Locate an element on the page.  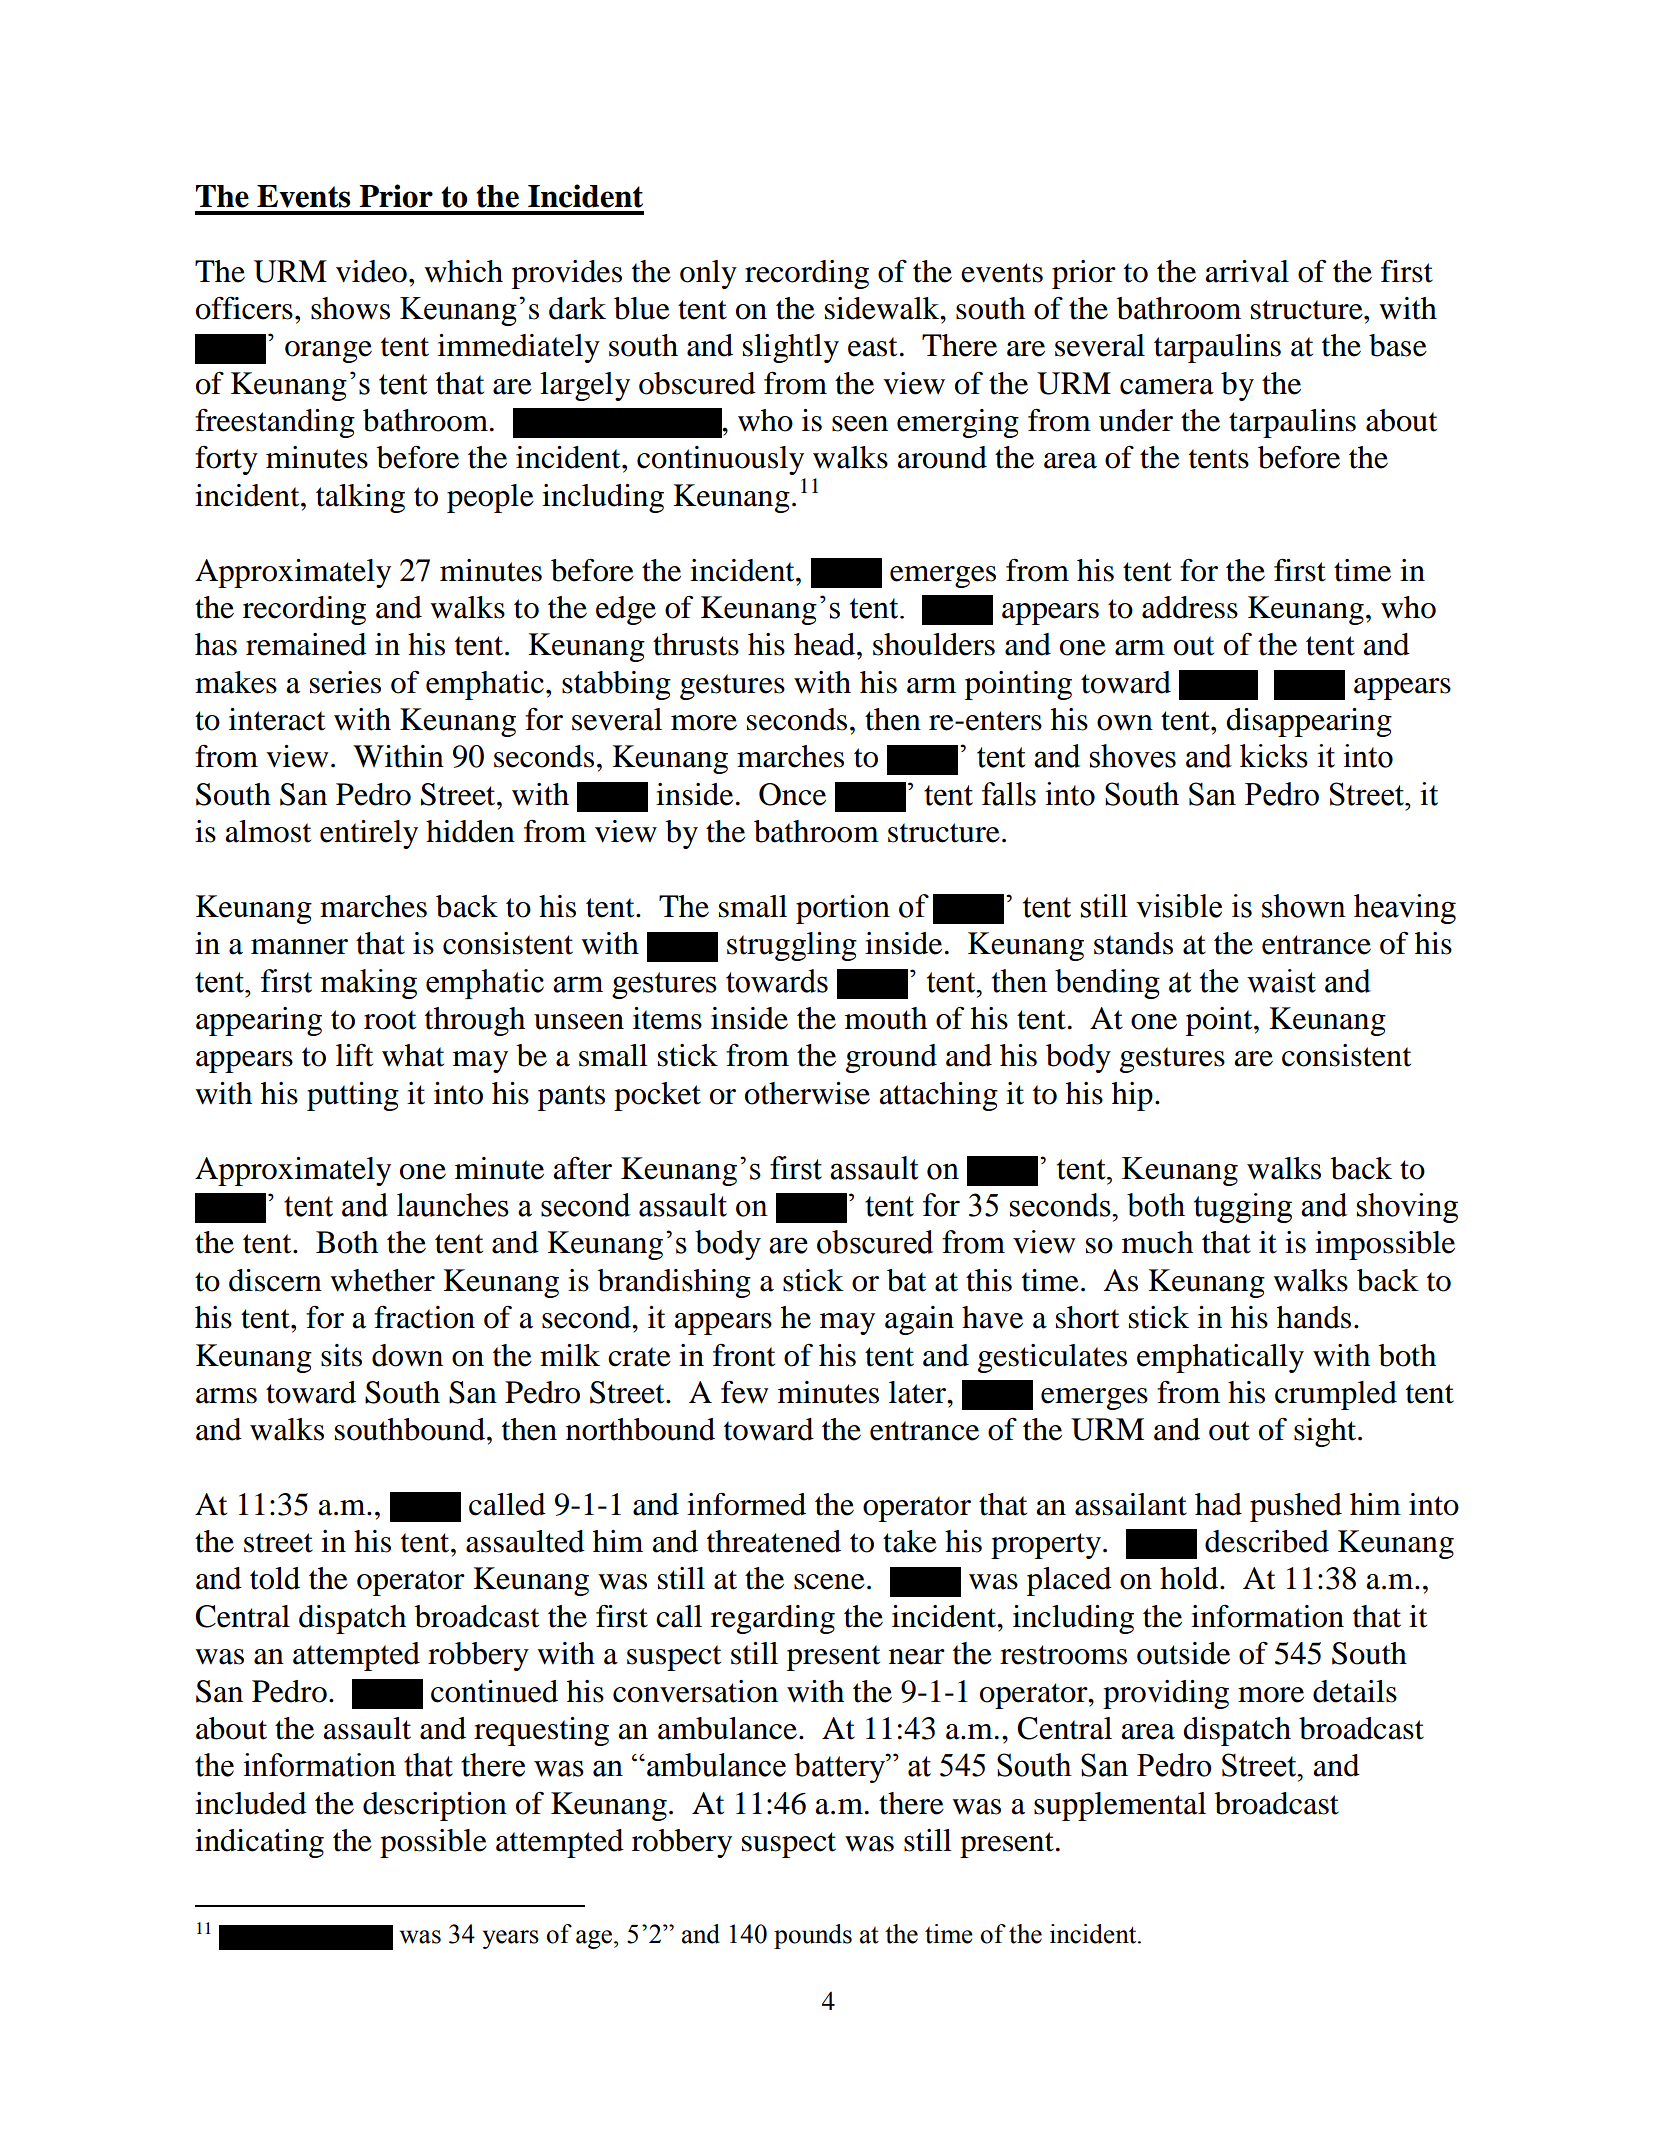
pounds is located at coordinates (813, 1936).
